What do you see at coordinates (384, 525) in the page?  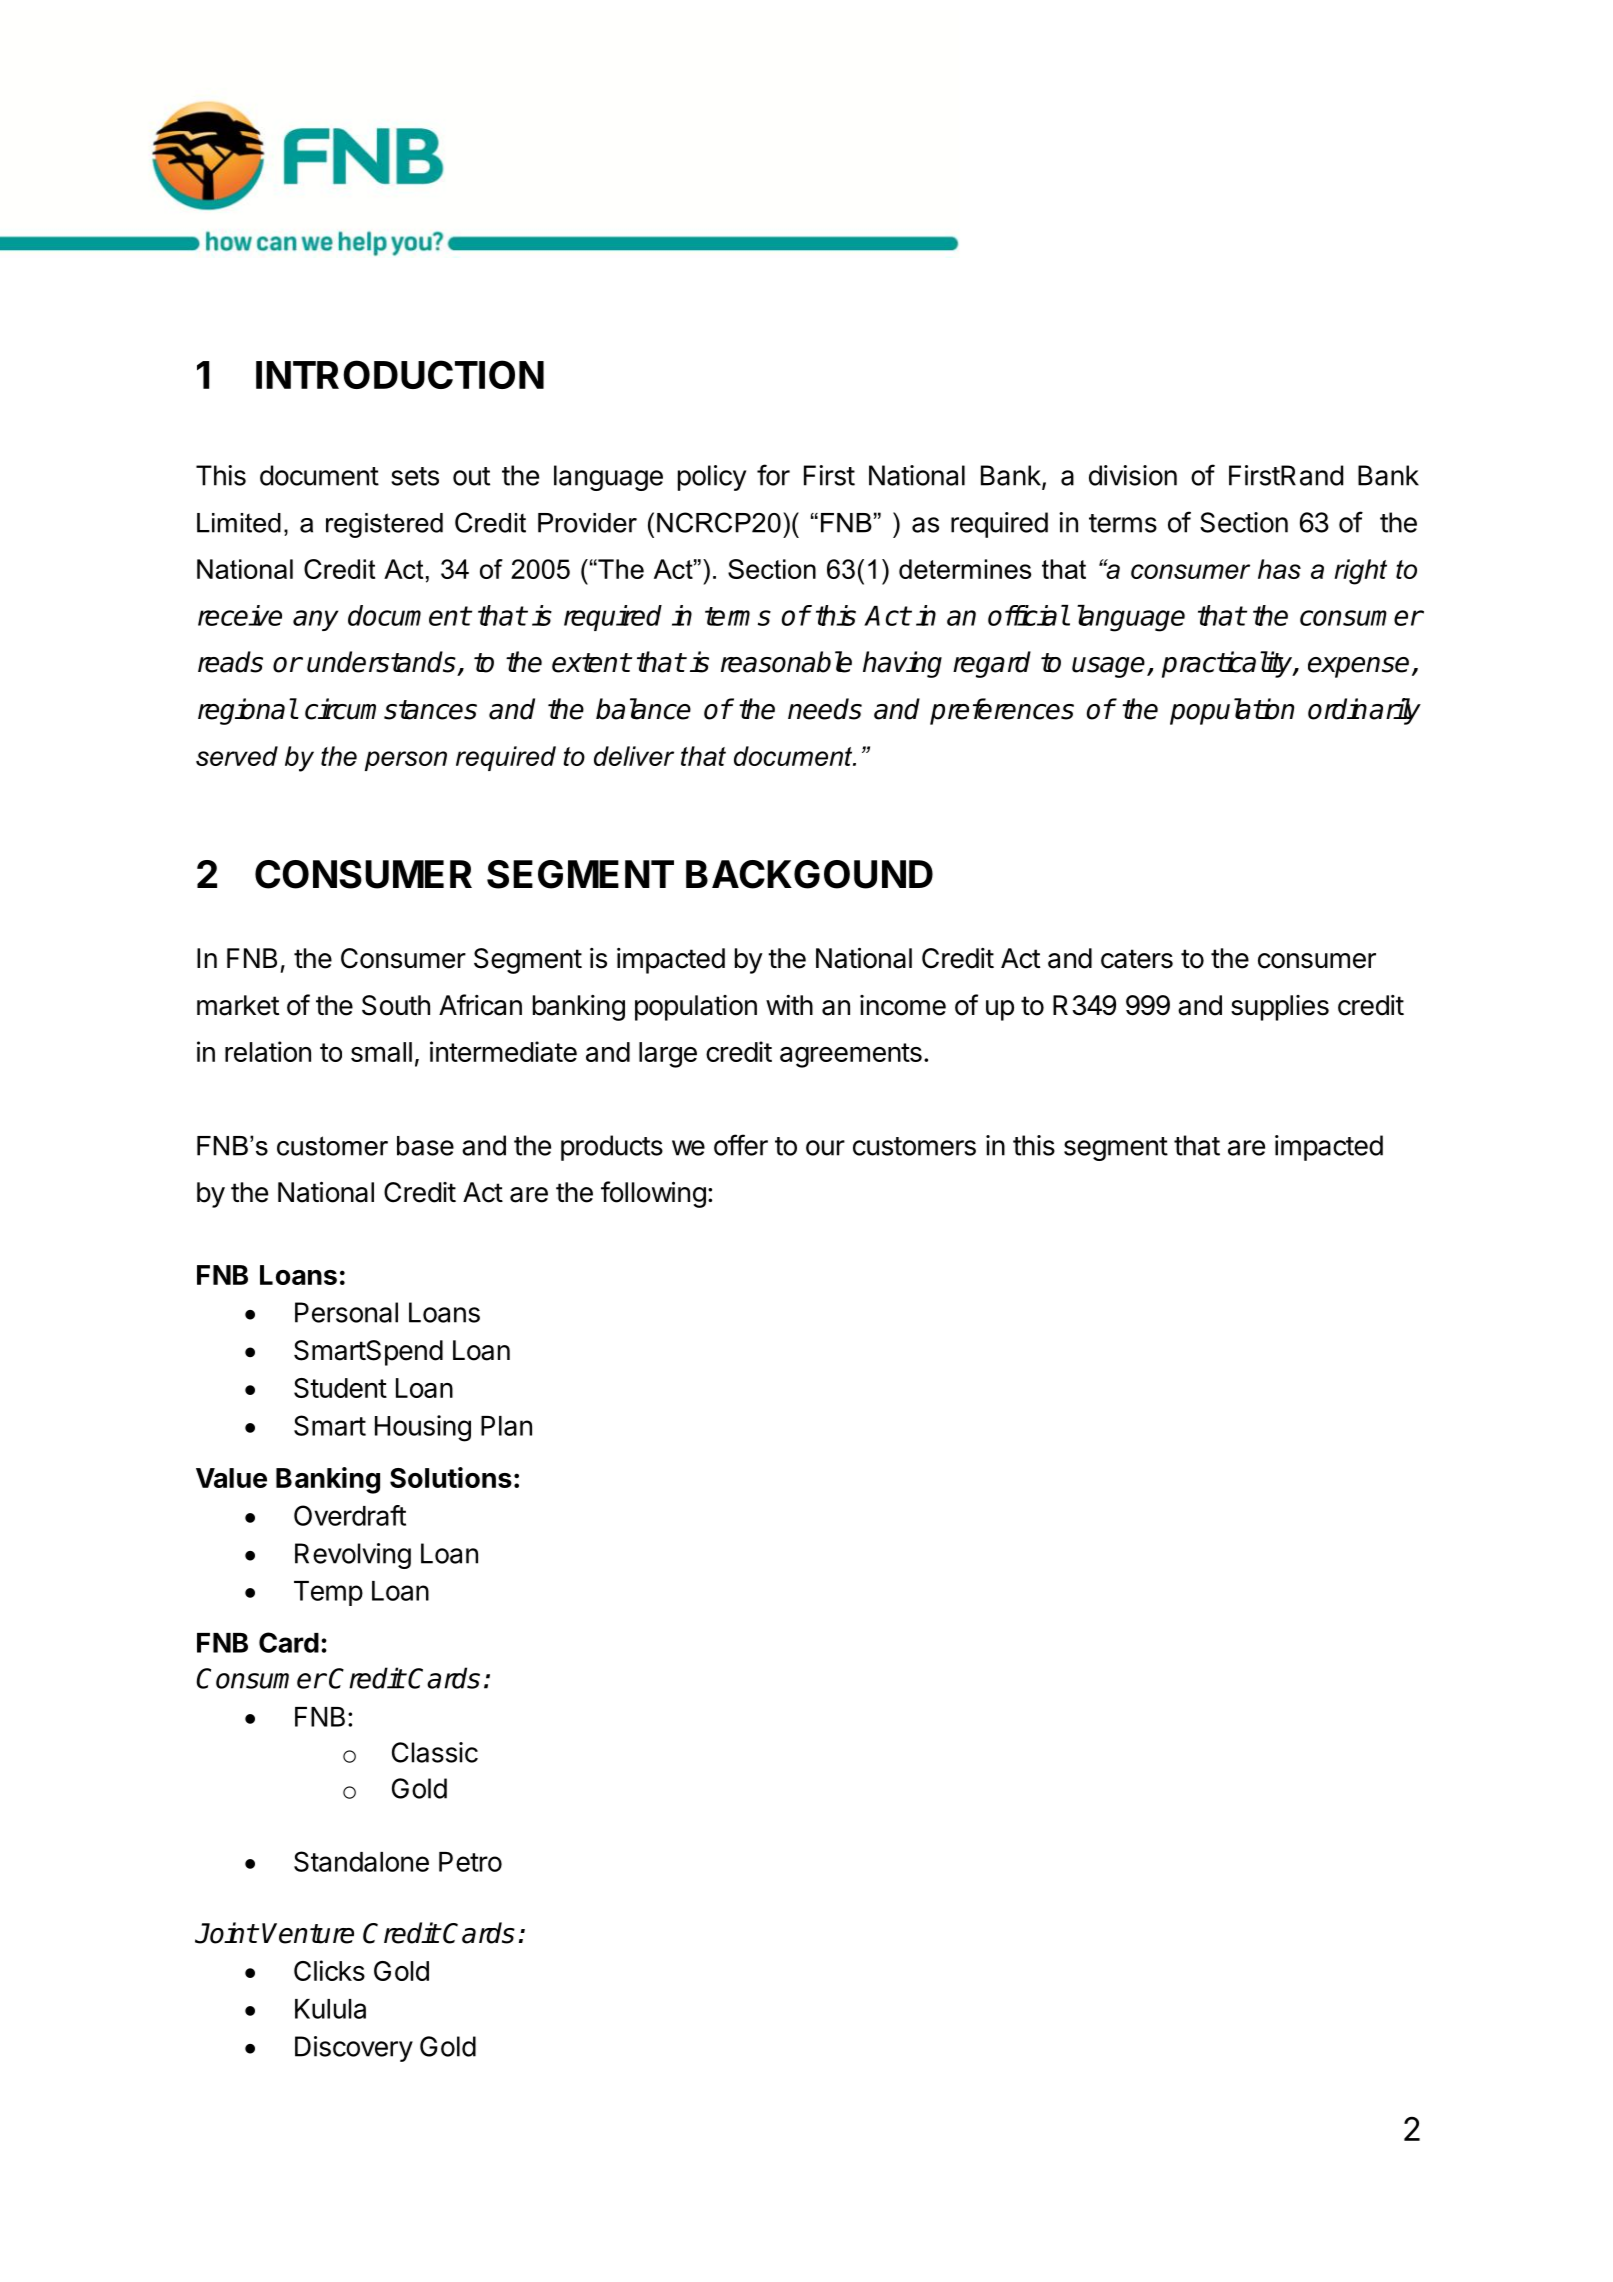 I see `registered` at bounding box center [384, 525].
